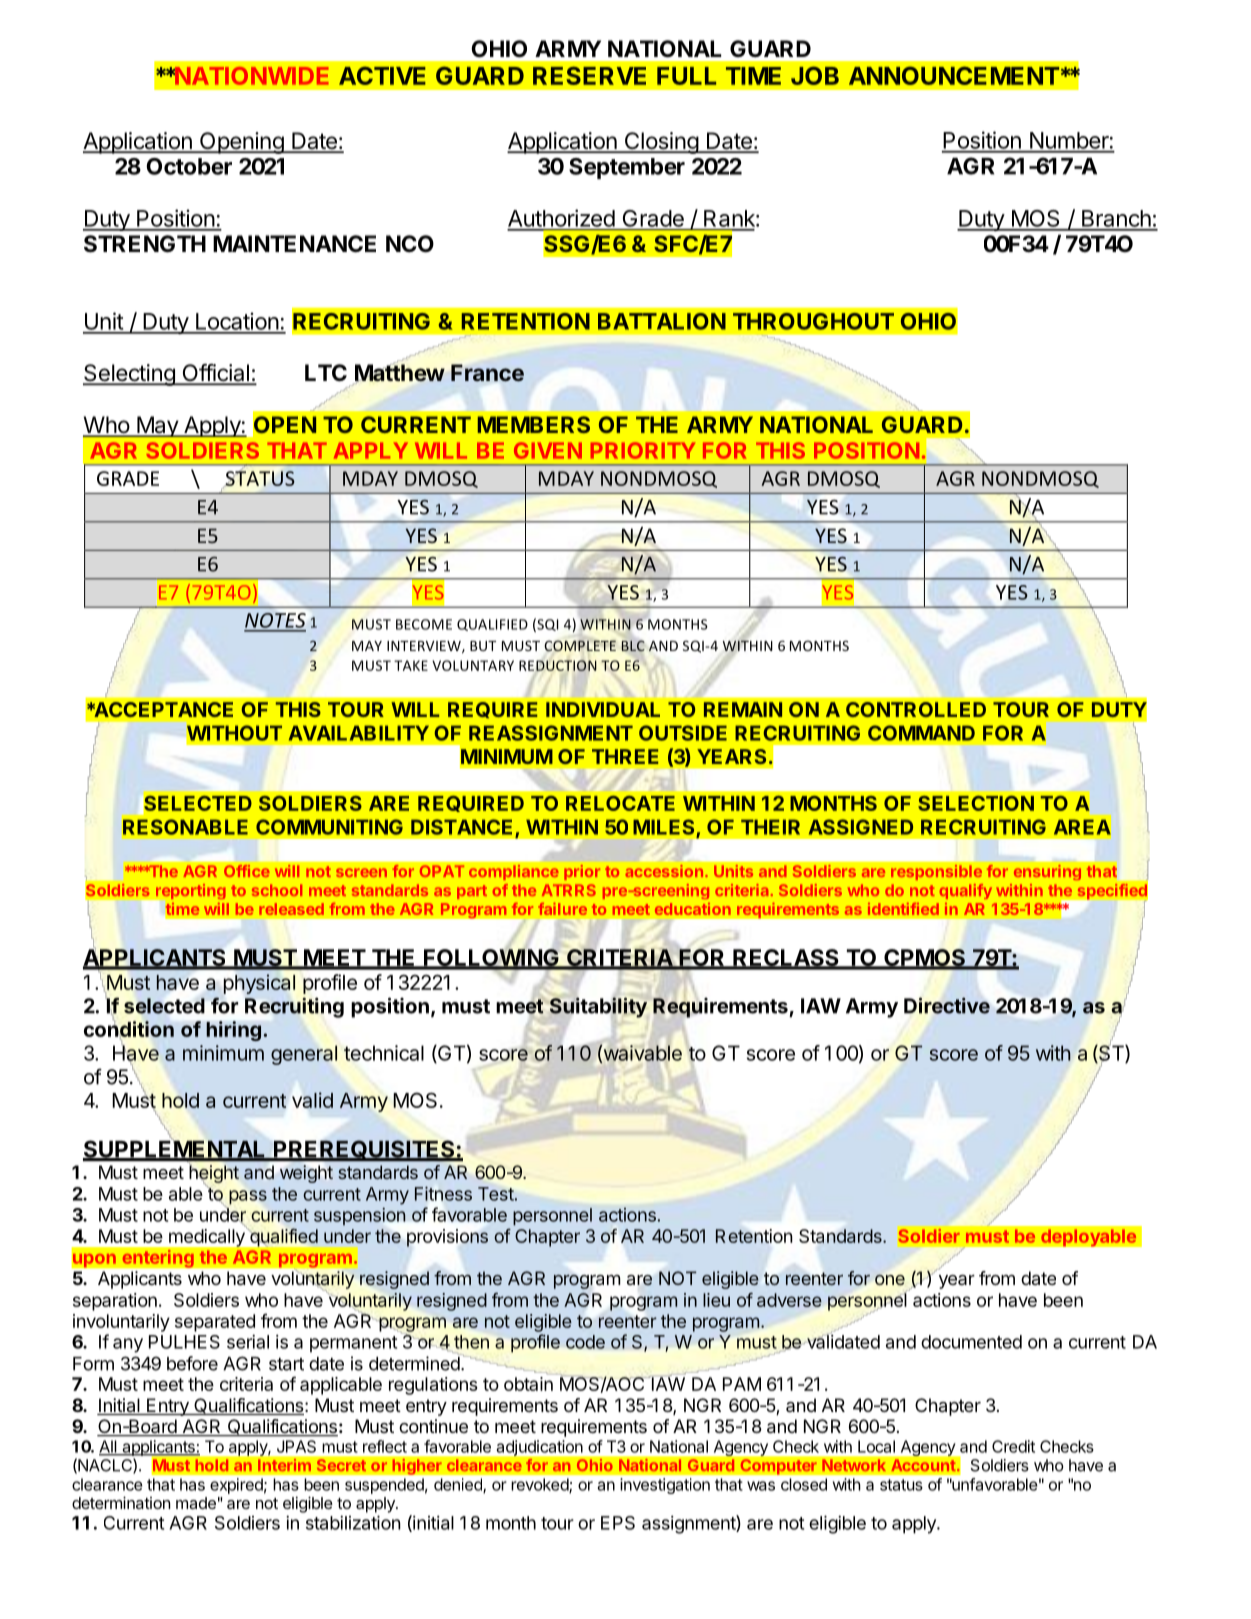 This page has height=1619, width=1251. What do you see at coordinates (598, 1007) in the page?
I see `Suitability` at bounding box center [598, 1007].
